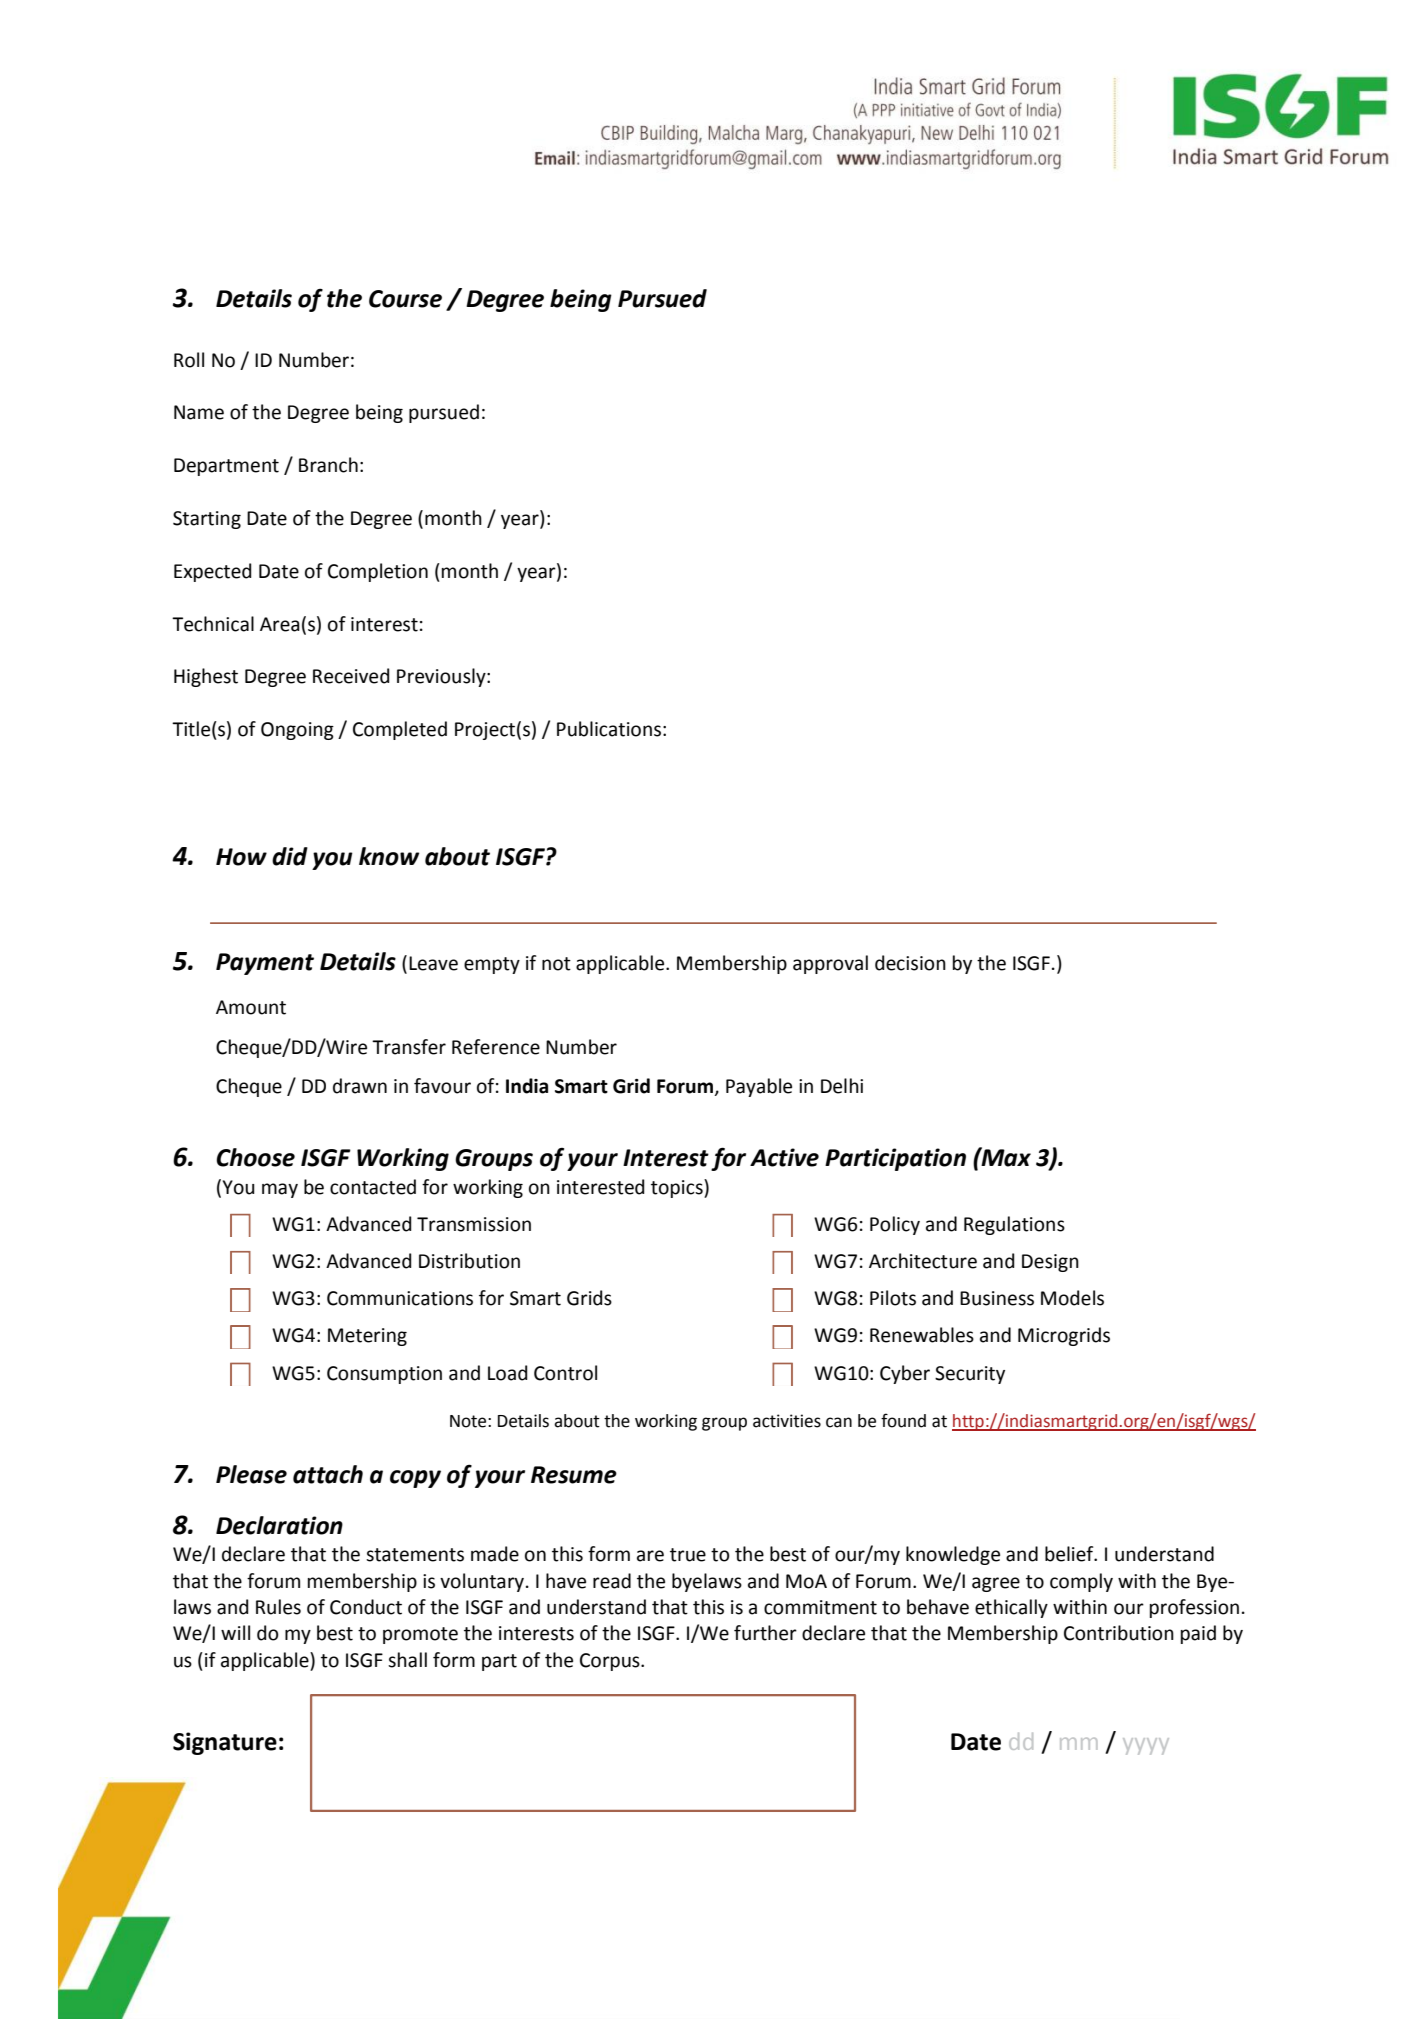  What do you see at coordinates (251, 1007) in the page?
I see `Amount` at bounding box center [251, 1007].
